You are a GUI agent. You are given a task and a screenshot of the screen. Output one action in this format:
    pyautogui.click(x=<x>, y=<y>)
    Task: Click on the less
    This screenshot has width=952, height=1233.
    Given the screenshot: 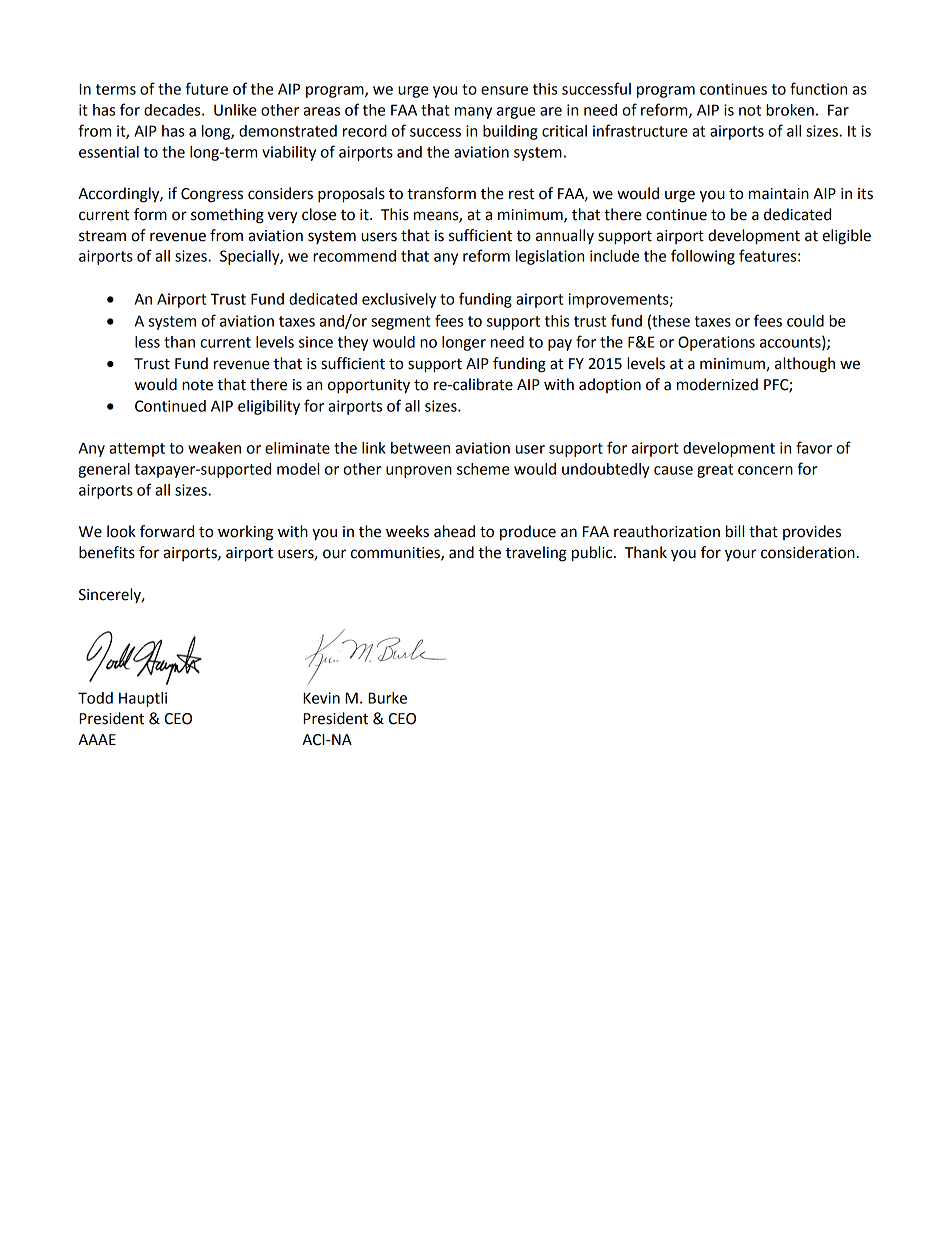 What is the action you would take?
    pyautogui.click(x=147, y=342)
